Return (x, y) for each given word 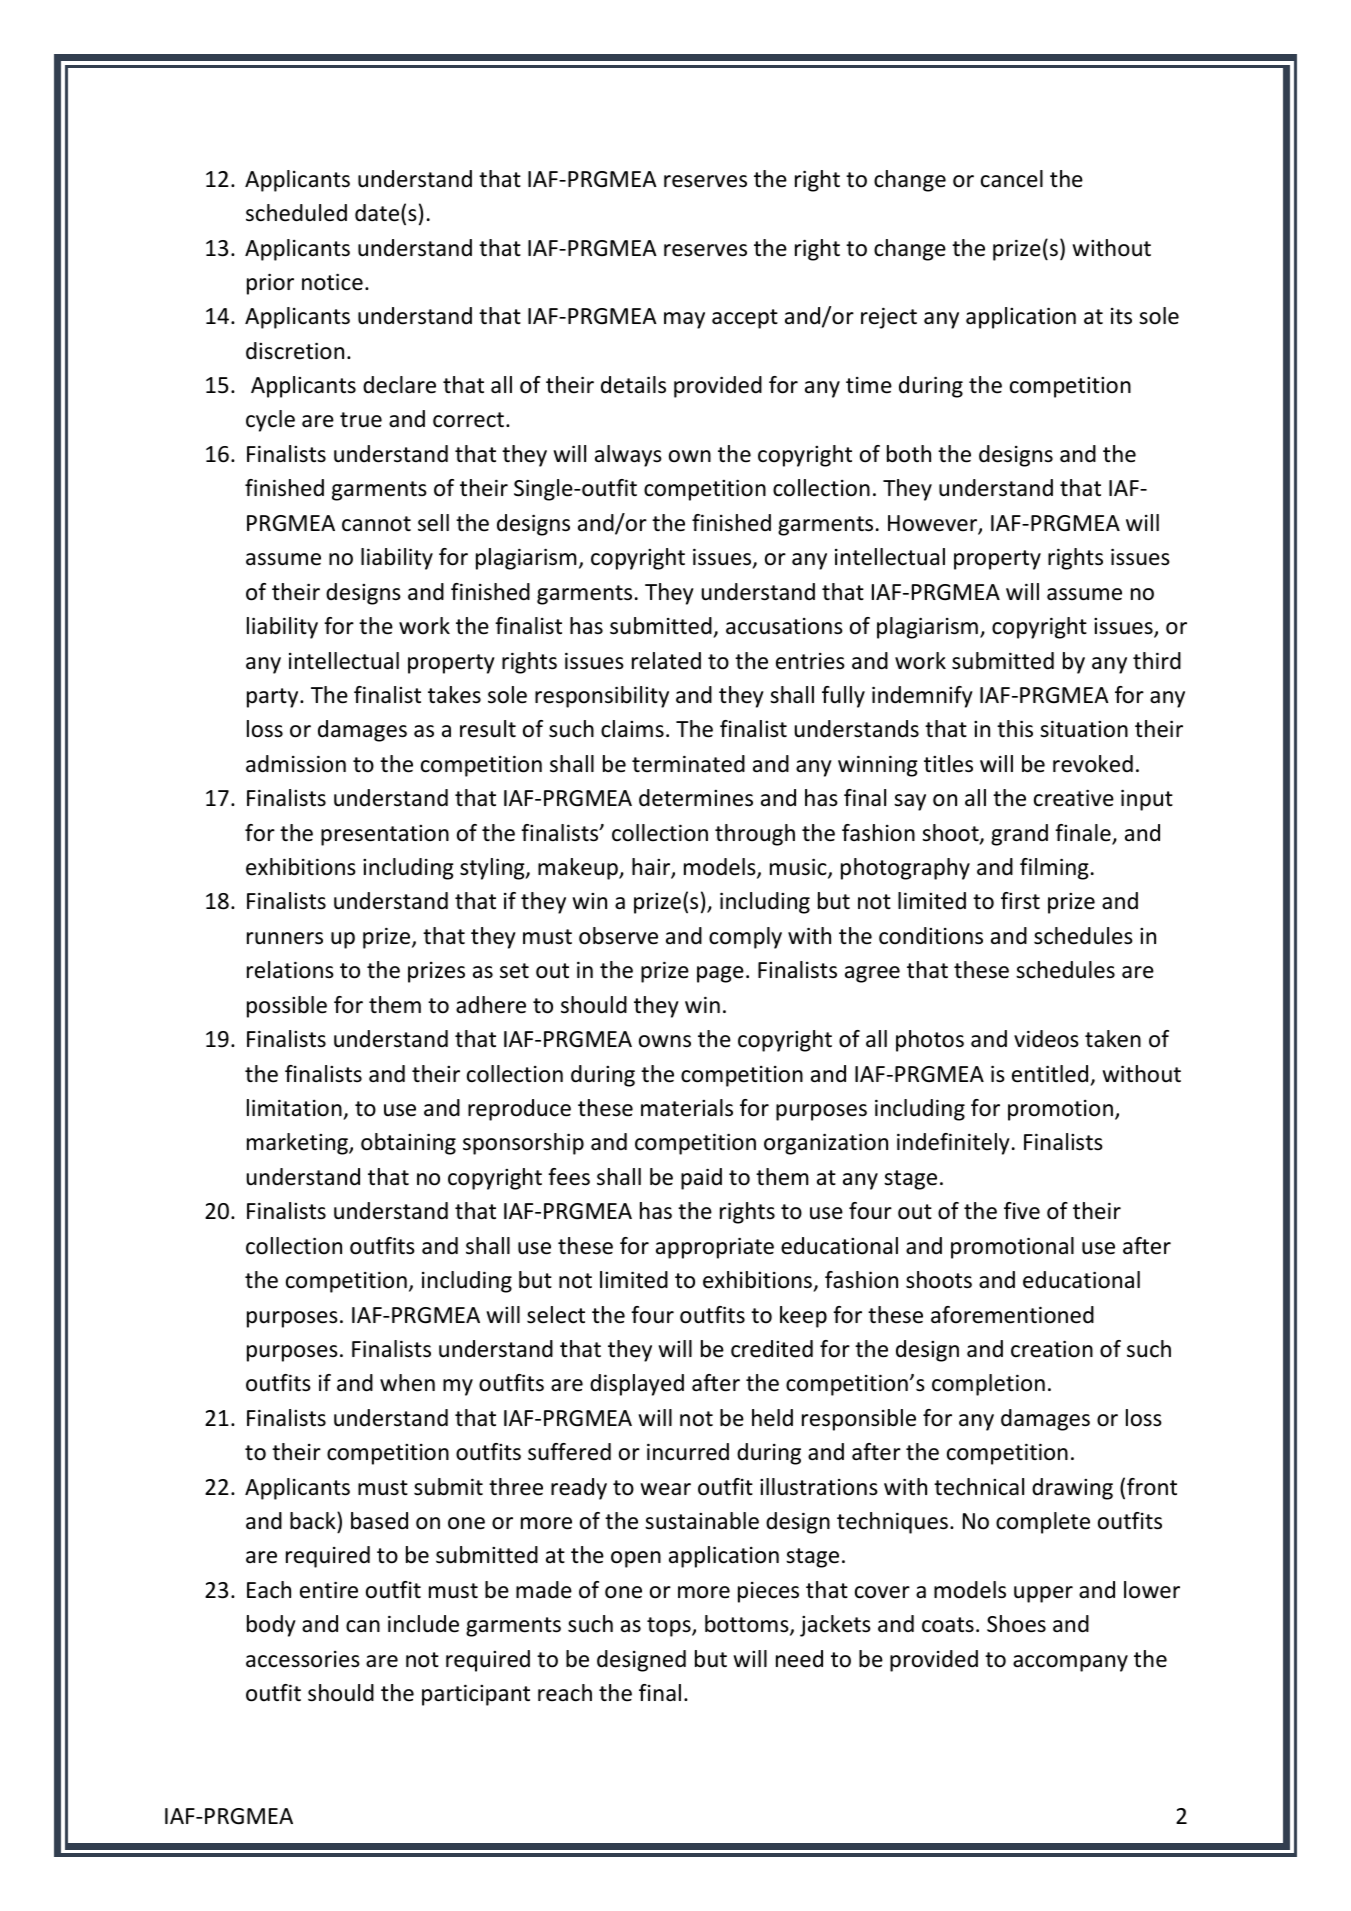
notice (332, 282)
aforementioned (1012, 1315)
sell (433, 523)
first (1020, 901)
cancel (1012, 179)
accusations (784, 626)
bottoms (748, 1625)
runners (285, 938)
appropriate (715, 1248)
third (1157, 661)
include (423, 1624)
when (407, 1383)
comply (745, 938)
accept (745, 319)
